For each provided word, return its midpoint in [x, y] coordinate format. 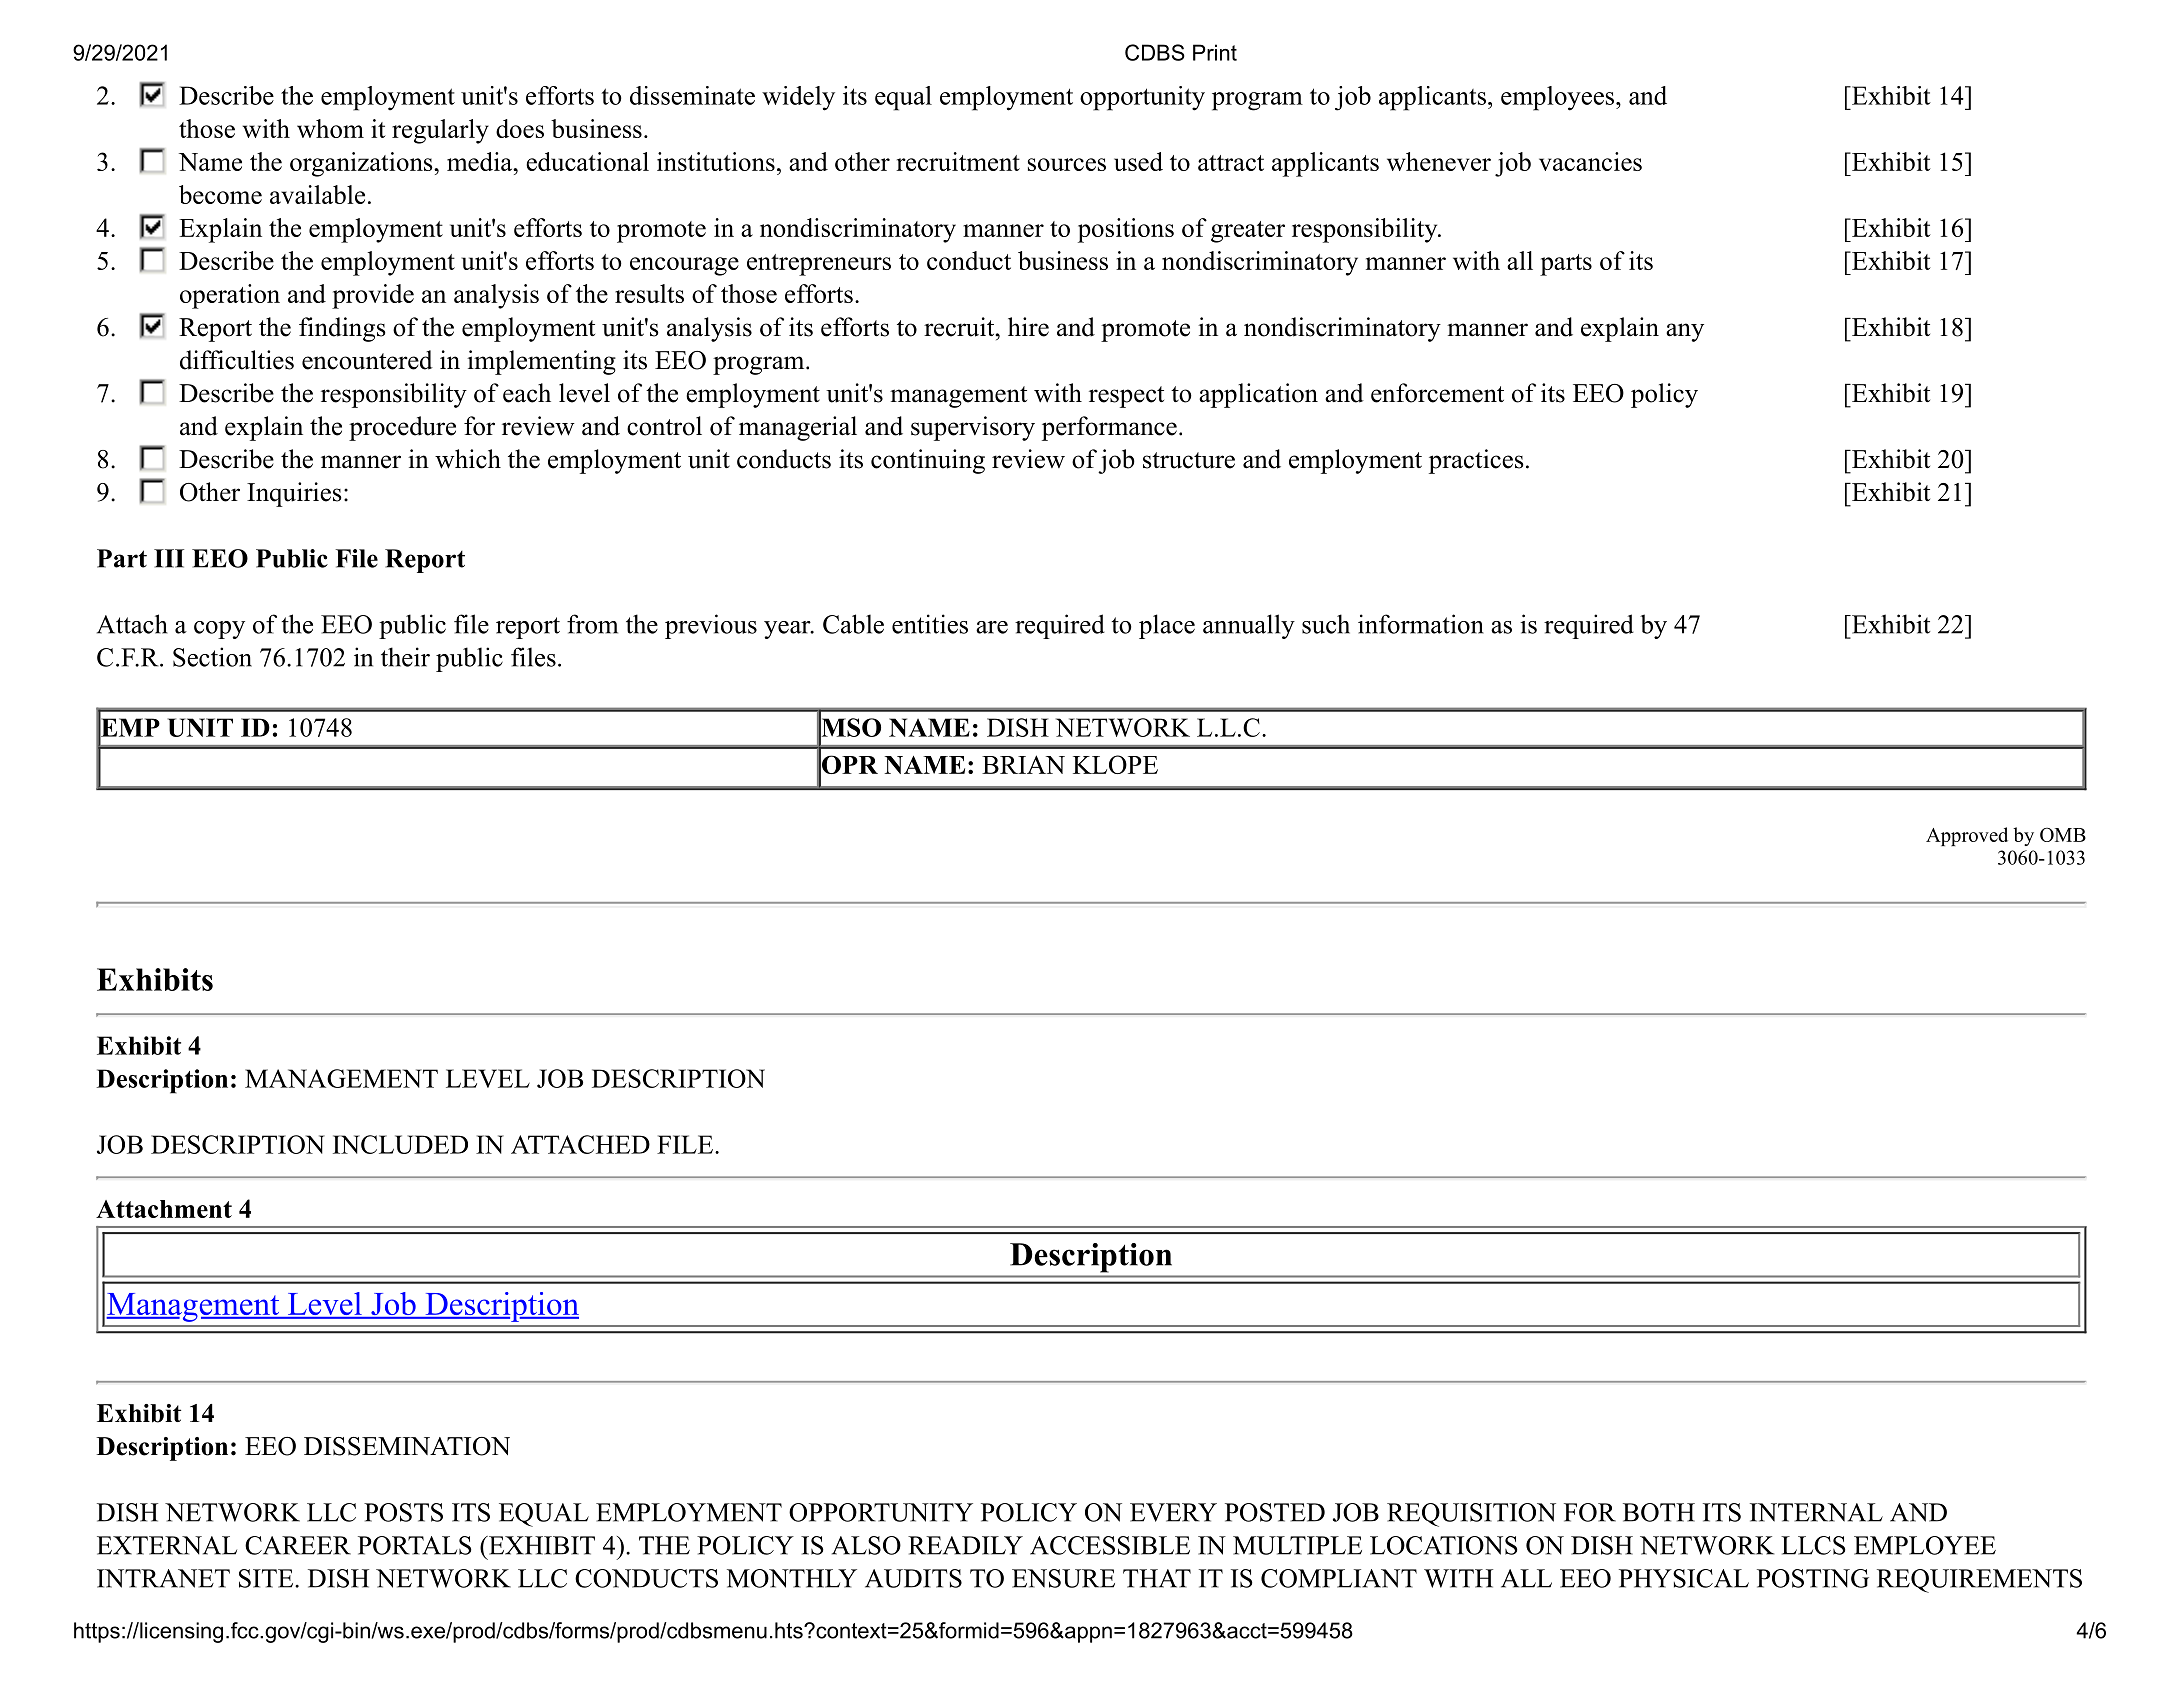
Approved [1967, 836]
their [405, 657]
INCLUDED [400, 1144]
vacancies [1590, 161]
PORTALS [415, 1545]
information [1421, 624]
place [1167, 626]
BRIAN [1023, 764]
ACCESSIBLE [1110, 1545]
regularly [440, 131]
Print [1215, 52]
